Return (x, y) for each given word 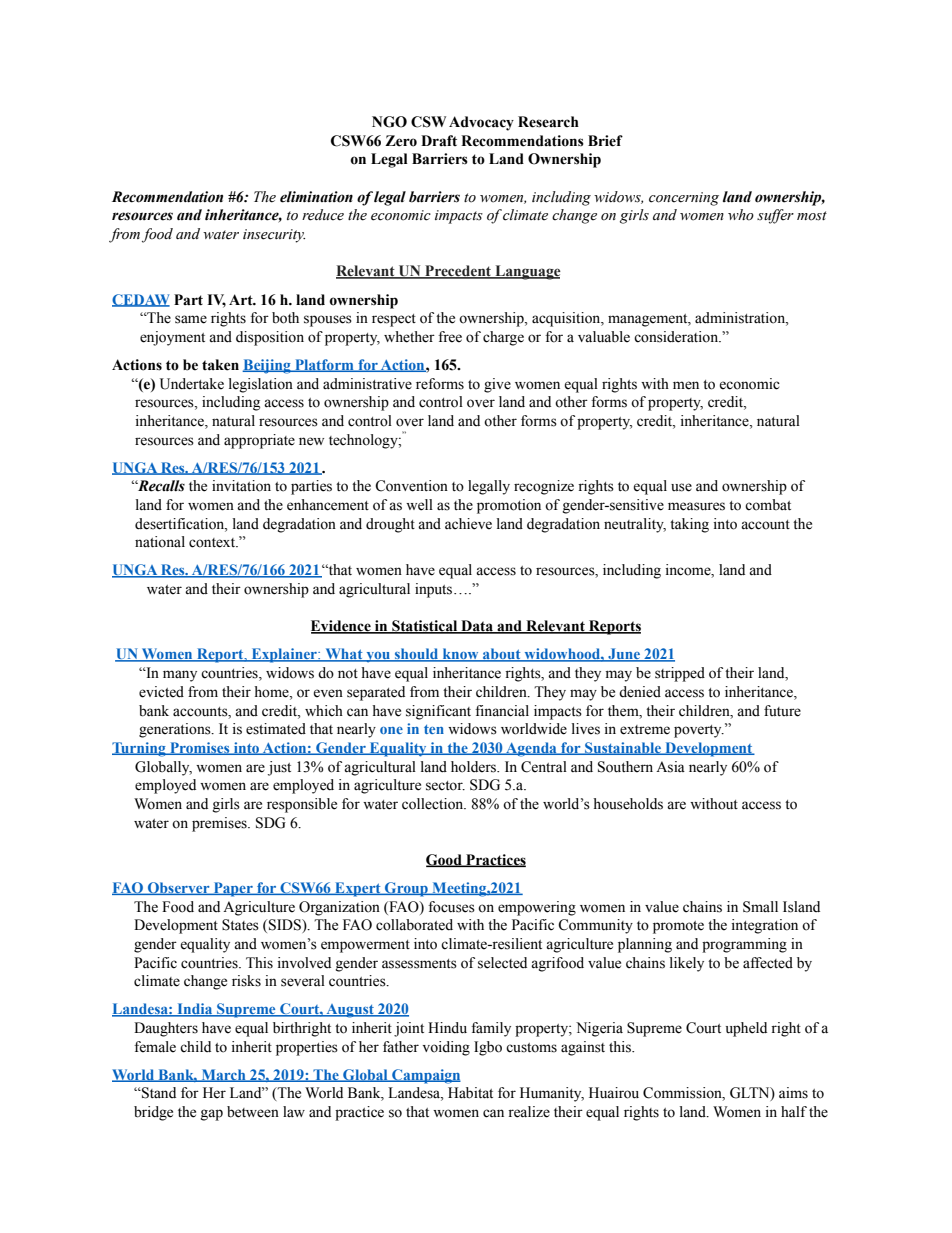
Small (760, 907)
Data (477, 627)
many (180, 676)
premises (220, 824)
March (223, 1075)
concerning (684, 199)
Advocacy (481, 123)
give (497, 385)
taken (220, 365)
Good (445, 860)
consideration (677, 337)
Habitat (470, 1093)
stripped (680, 674)
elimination (316, 197)
